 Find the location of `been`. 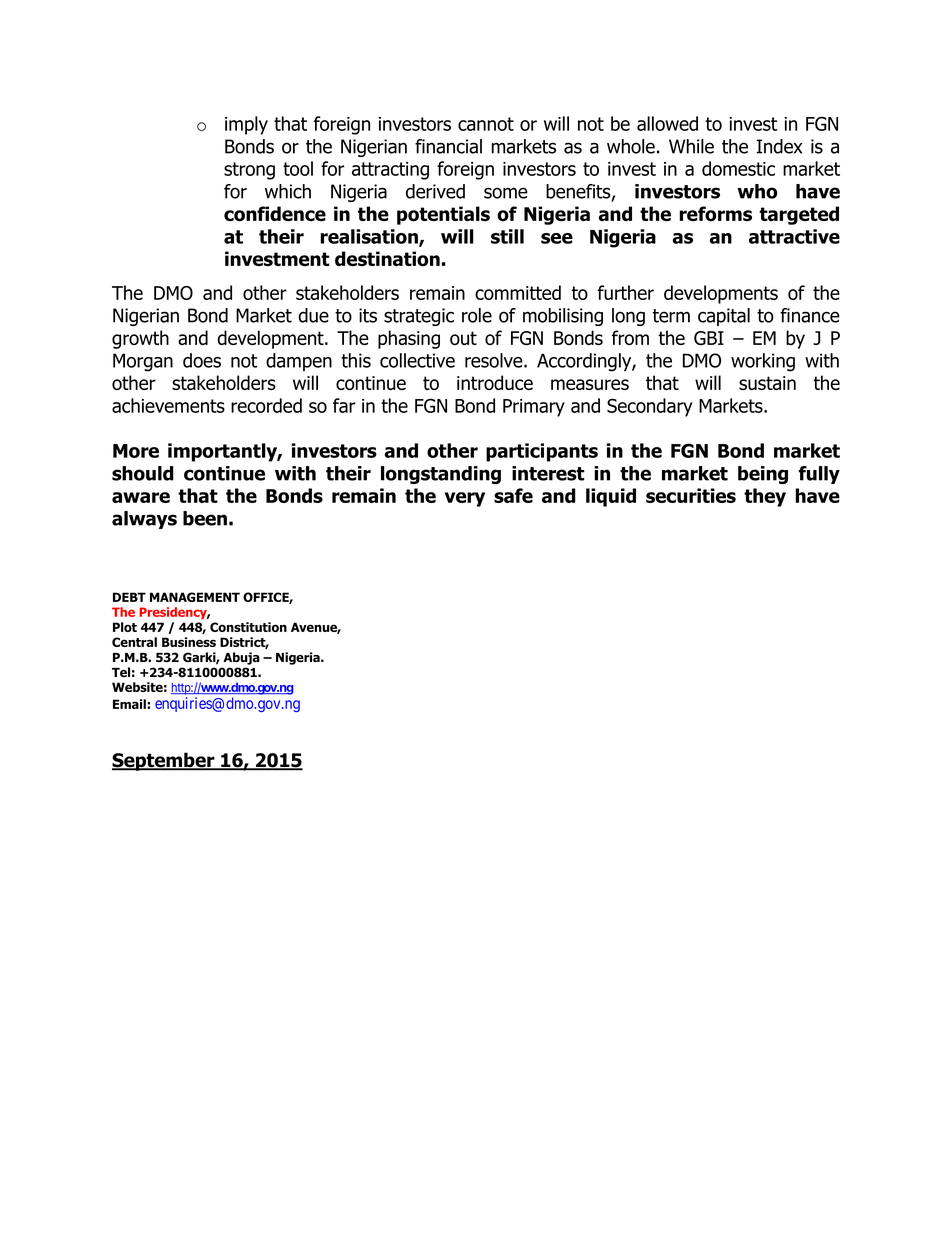

been is located at coordinates (205, 518).
